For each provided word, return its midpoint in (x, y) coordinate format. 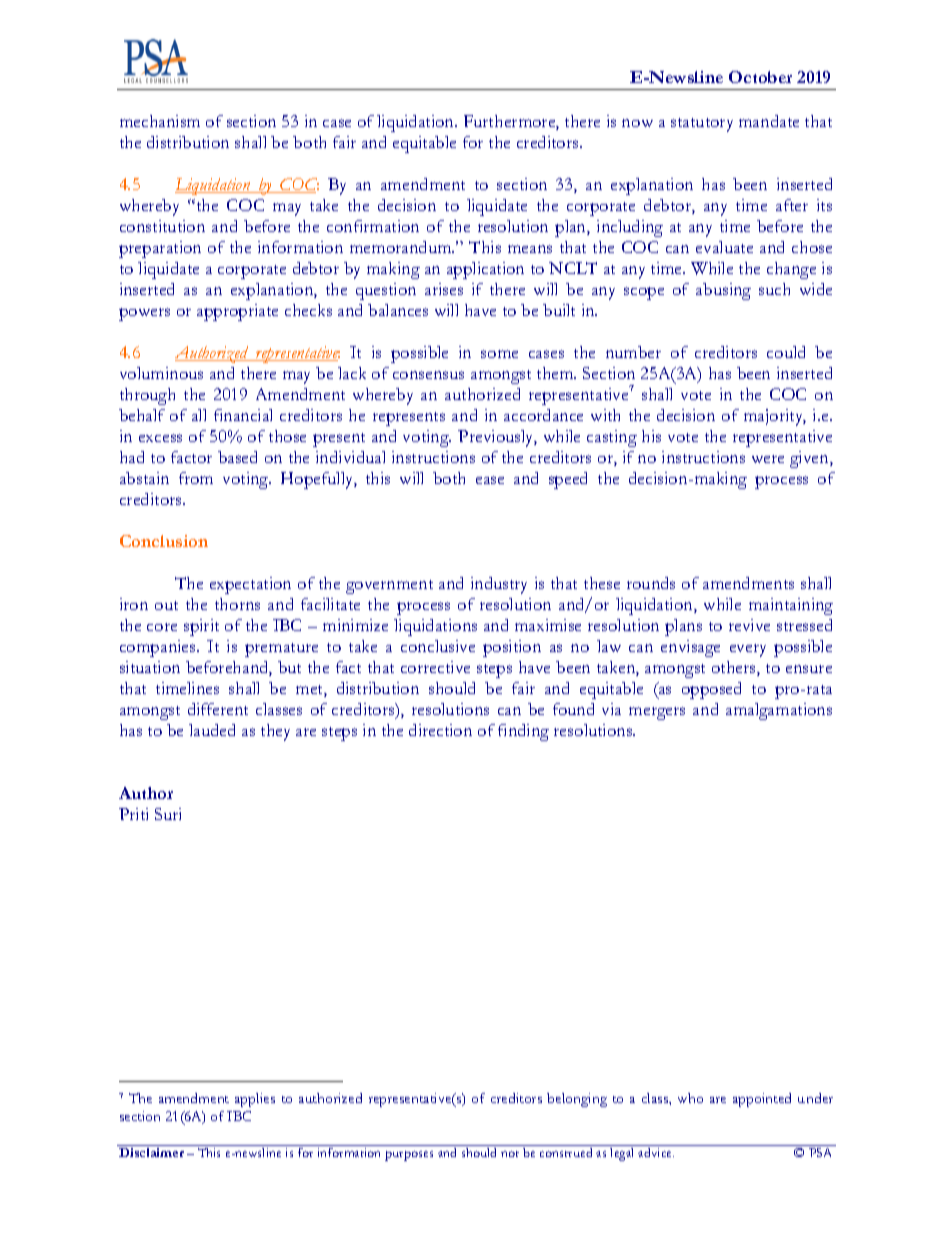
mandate (769, 121)
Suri (168, 814)
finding (523, 732)
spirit (201, 627)
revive (749, 625)
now (637, 123)
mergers (657, 713)
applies (255, 1100)
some (499, 354)
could (786, 352)
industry (499, 585)
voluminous (161, 373)
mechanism (160, 121)
